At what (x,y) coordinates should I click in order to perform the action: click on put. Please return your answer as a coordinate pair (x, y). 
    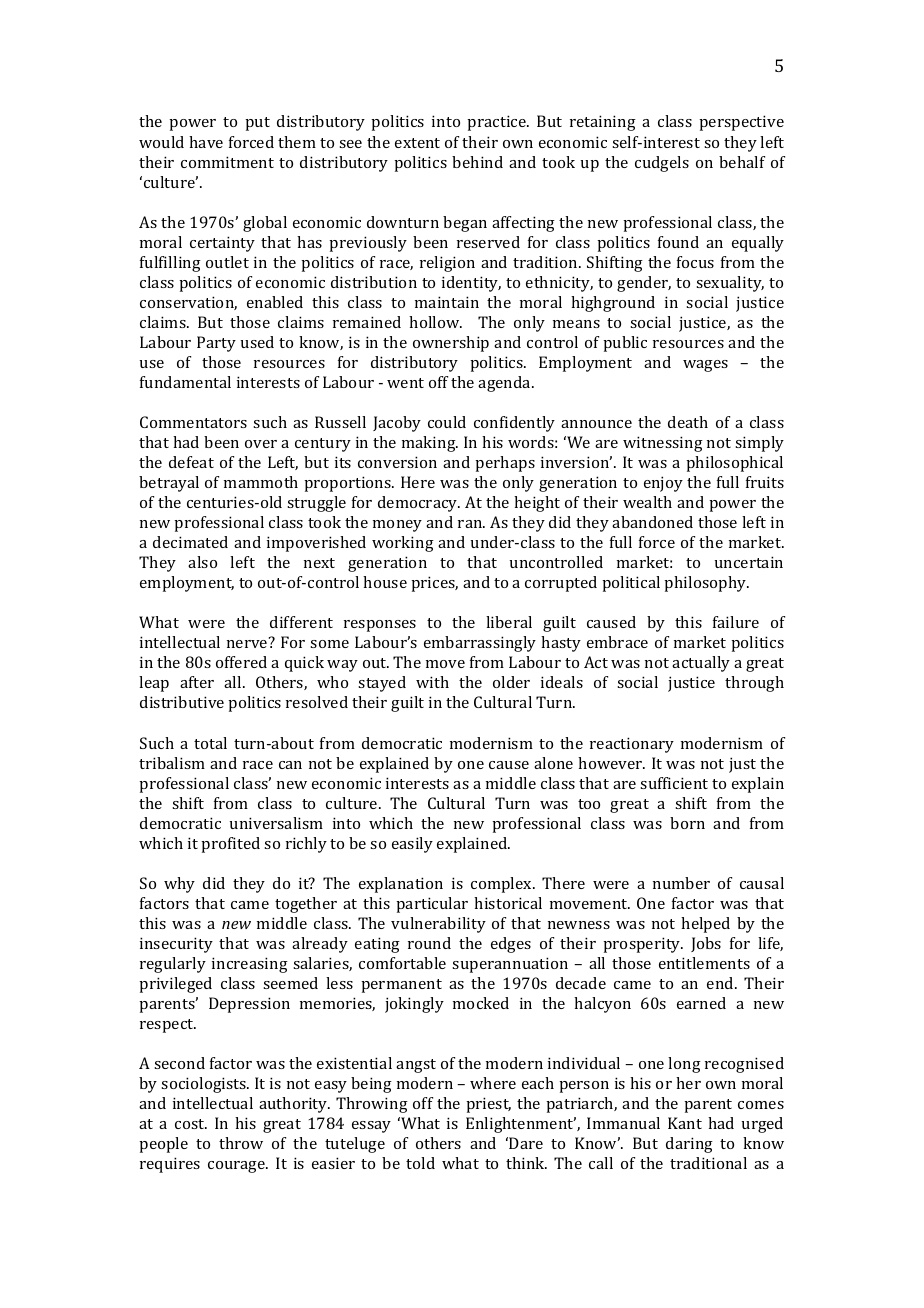
    Looking at the image, I should click on (257, 124).
